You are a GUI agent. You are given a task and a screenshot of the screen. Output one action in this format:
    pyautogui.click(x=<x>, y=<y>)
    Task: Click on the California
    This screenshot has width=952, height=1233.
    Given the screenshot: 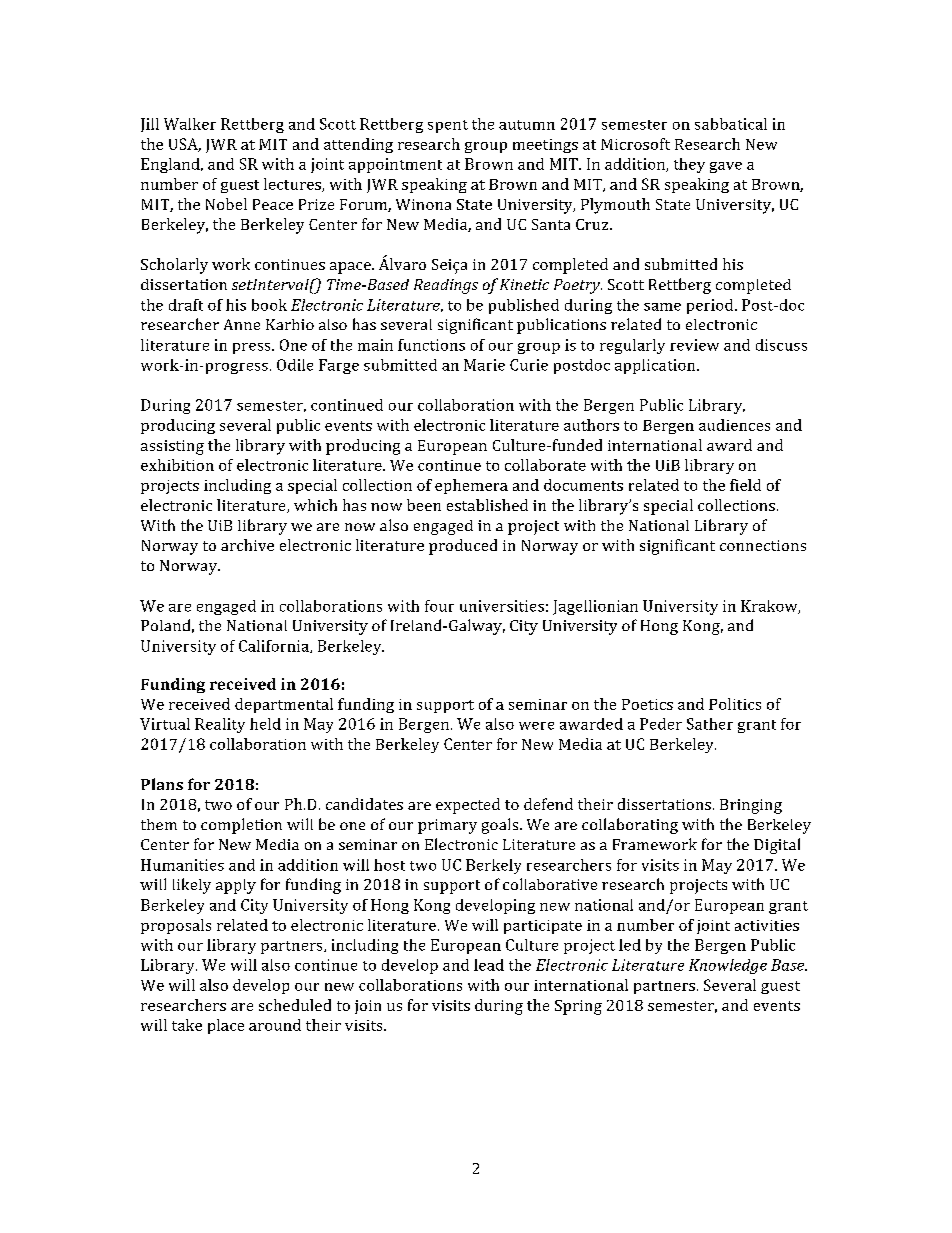 What is the action you would take?
    pyautogui.click(x=275, y=646)
